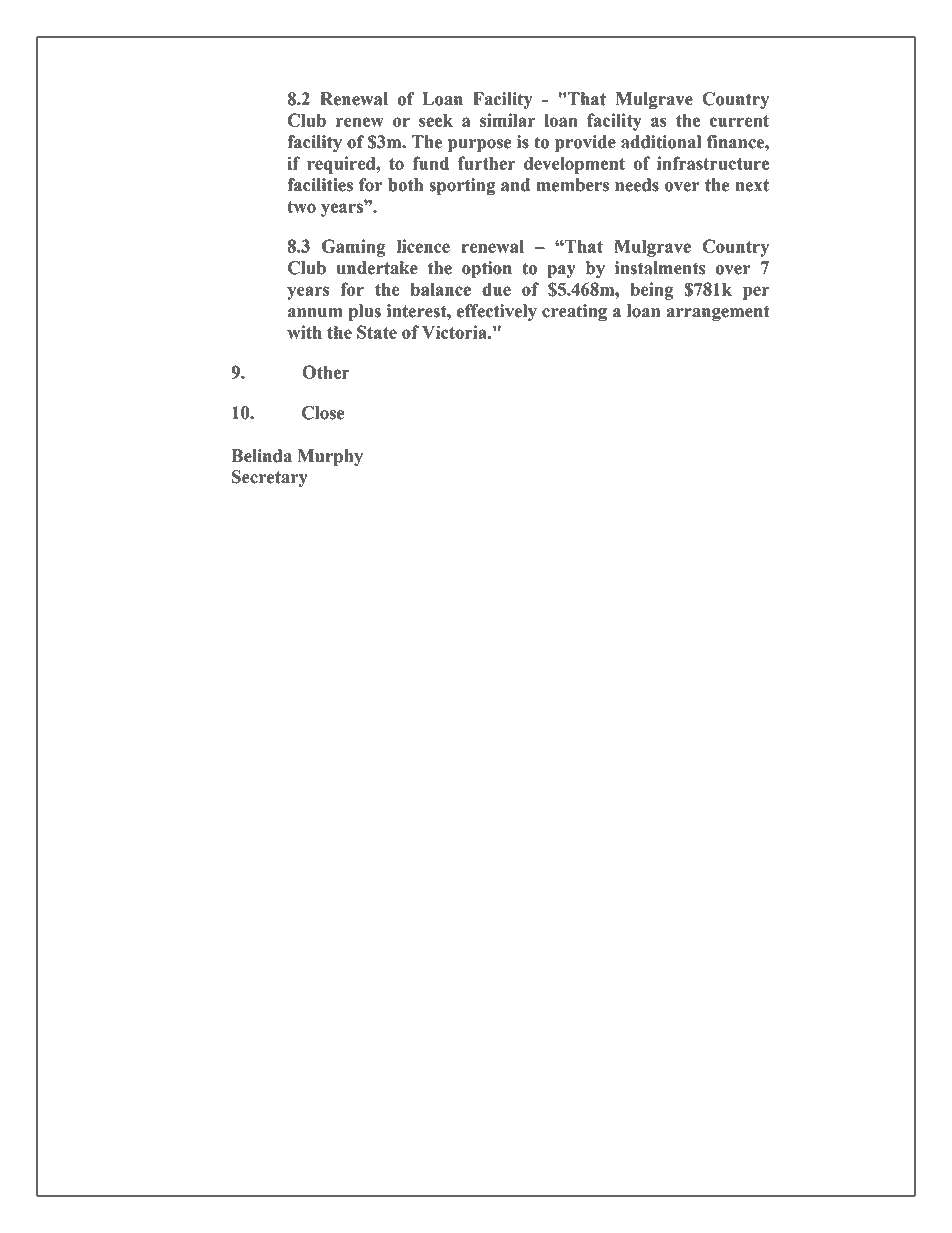 The height and width of the page is (1233, 952). Describe the element at coordinates (497, 312) in the page. I see `effectively` at that location.
